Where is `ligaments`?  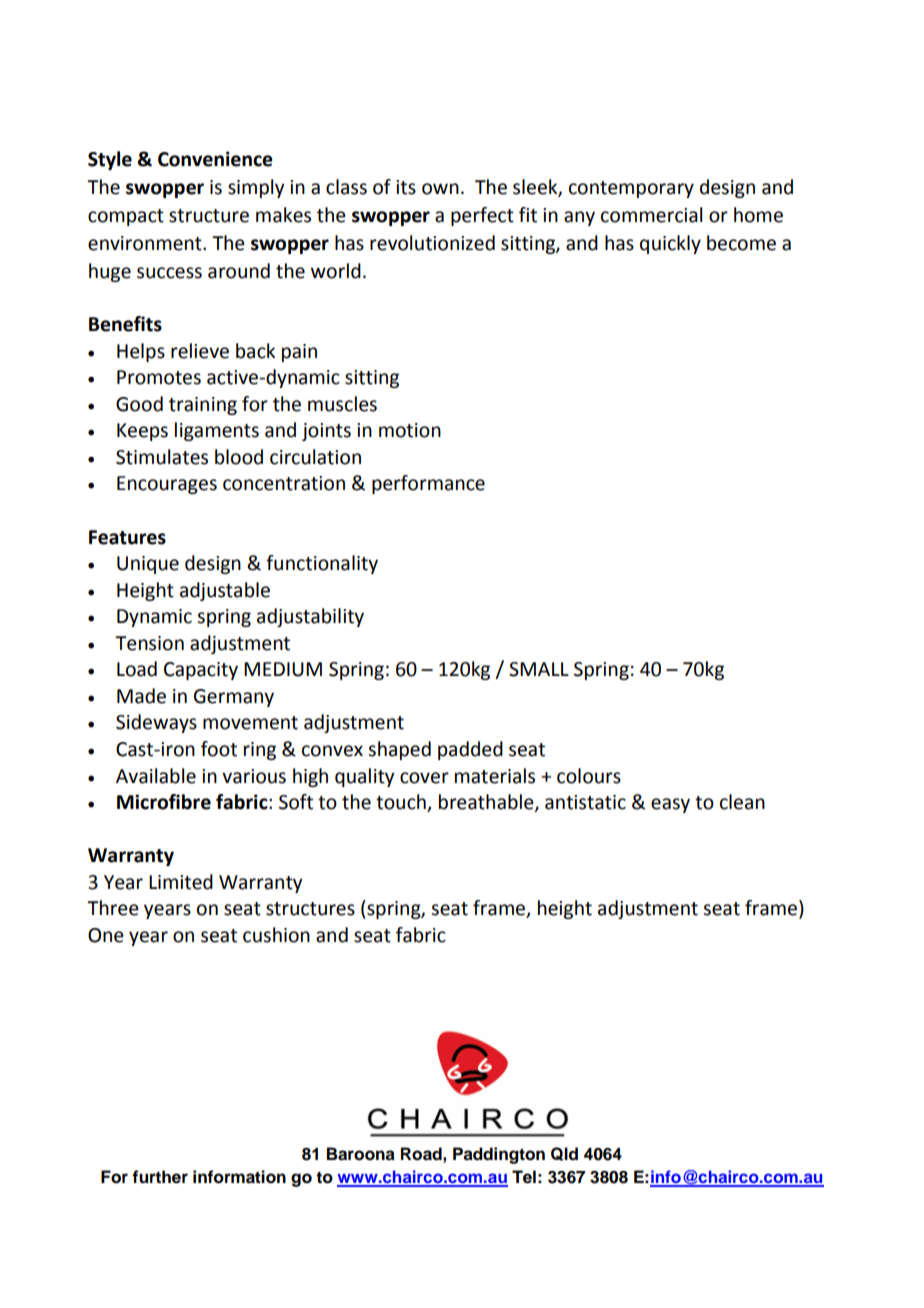
ligaments is located at coordinates (217, 431).
